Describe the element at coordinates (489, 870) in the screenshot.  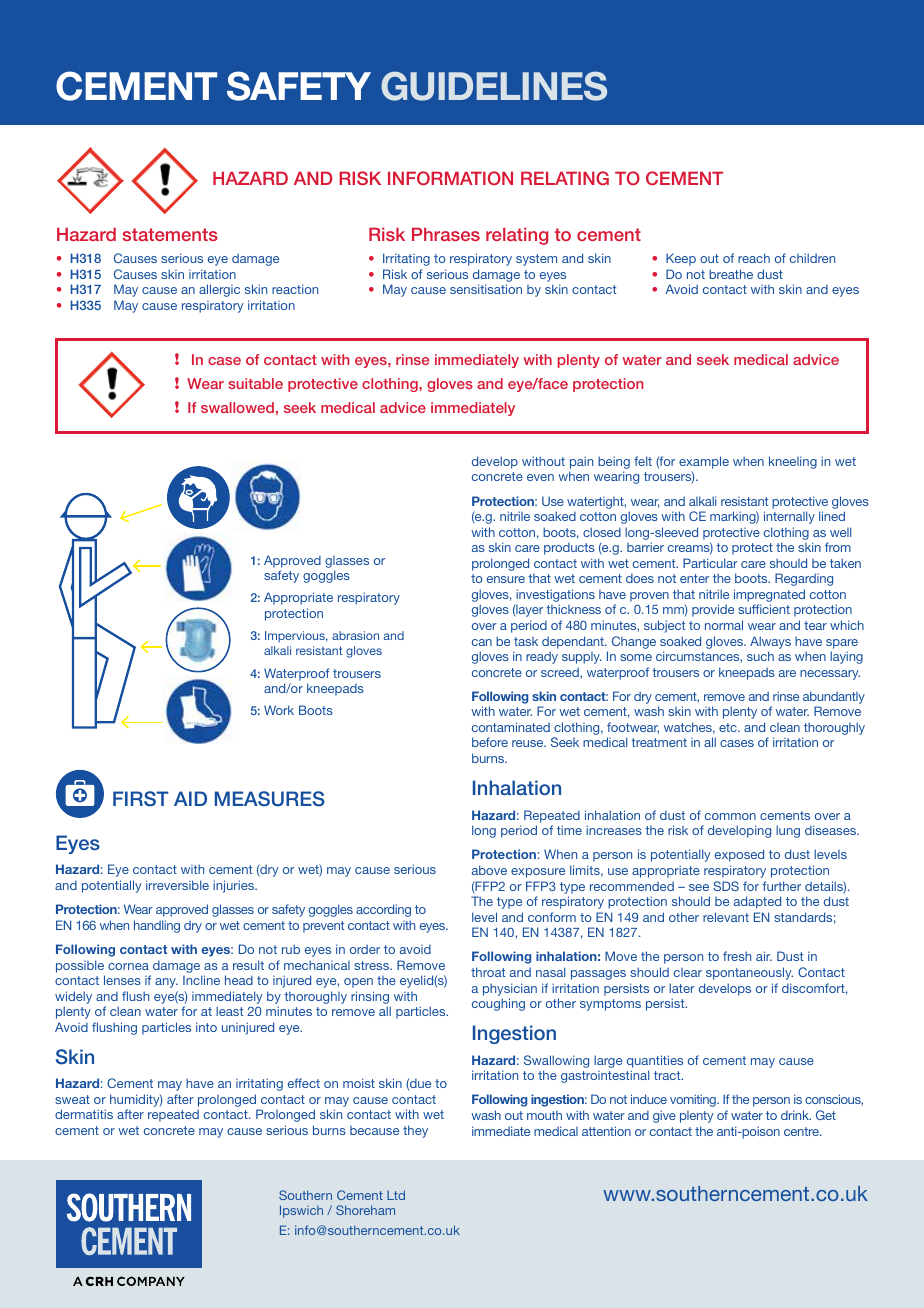
I see `above` at that location.
